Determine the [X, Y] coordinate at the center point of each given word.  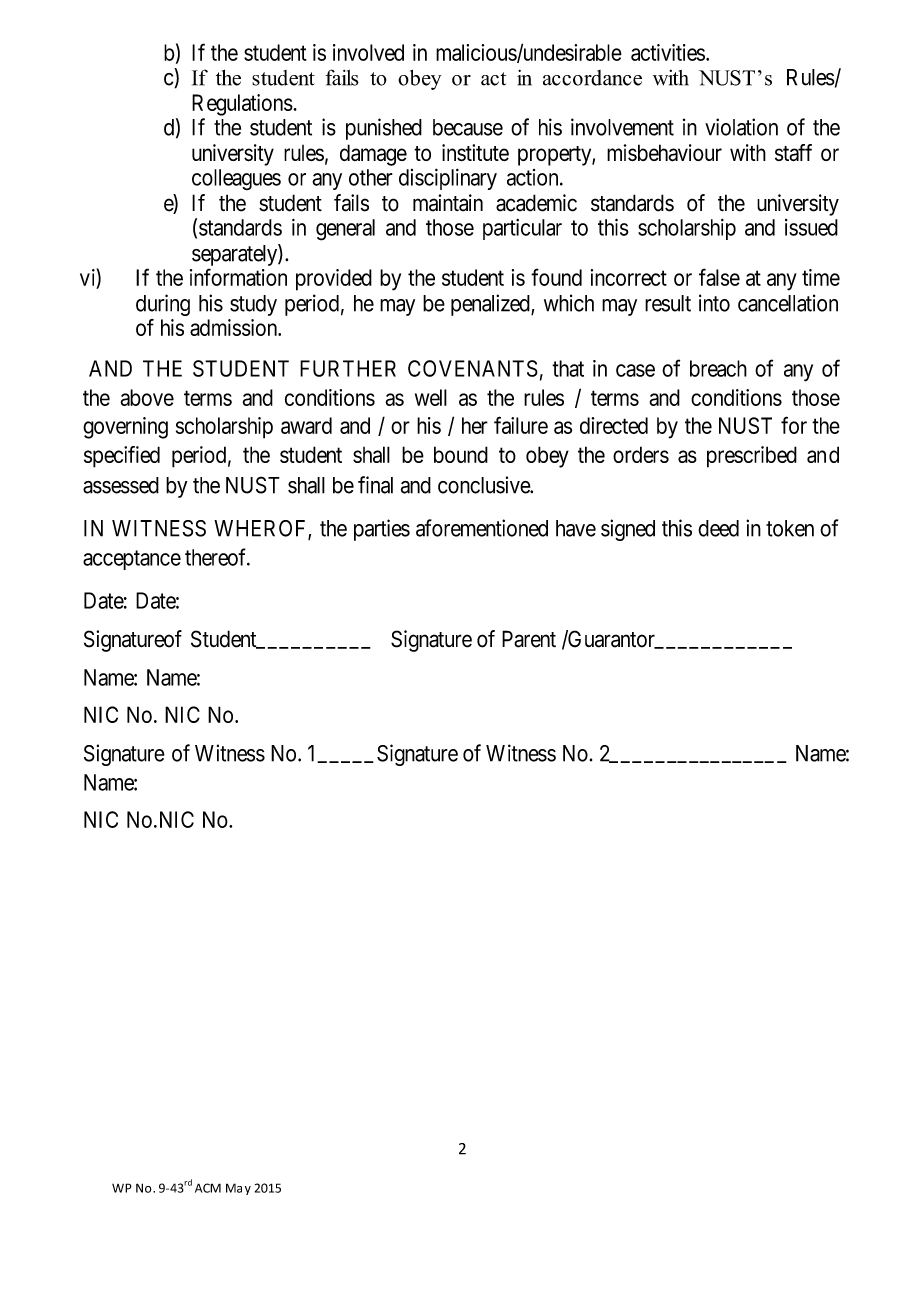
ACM [208, 1188]
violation [741, 127]
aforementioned [482, 528]
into [714, 303]
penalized [491, 305]
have [576, 528]
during [163, 305]
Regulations [242, 105]
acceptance [132, 560]
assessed [121, 485]
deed [718, 528]
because [468, 127]
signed [628, 530]
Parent [529, 639]
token [790, 528]
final [375, 485]
